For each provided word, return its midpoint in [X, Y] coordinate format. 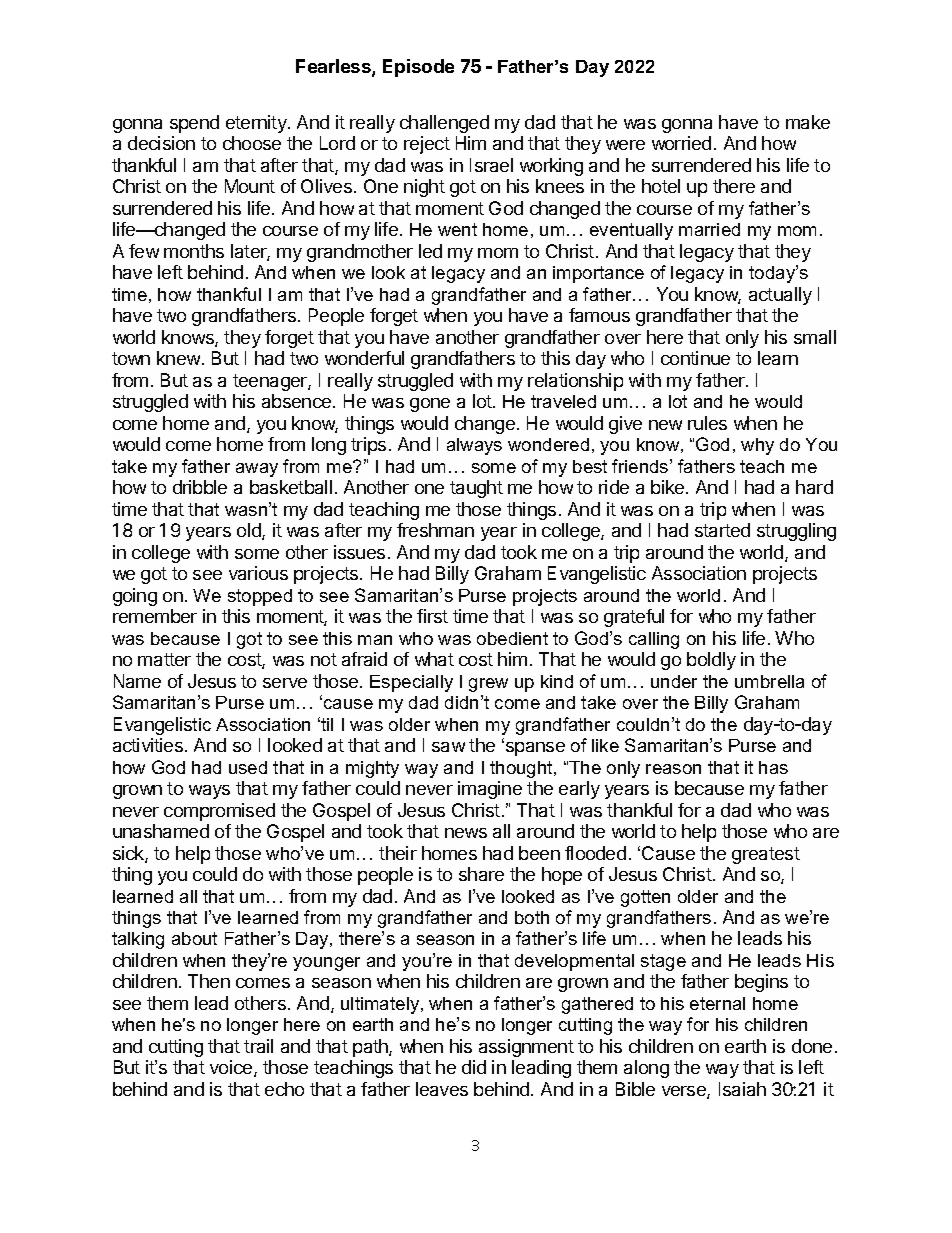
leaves [442, 1089]
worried [681, 143]
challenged [444, 124]
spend [194, 124]
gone [430, 405]
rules [707, 423]
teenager [271, 382]
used [248, 767]
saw [448, 747]
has [773, 767]
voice [232, 1068]
